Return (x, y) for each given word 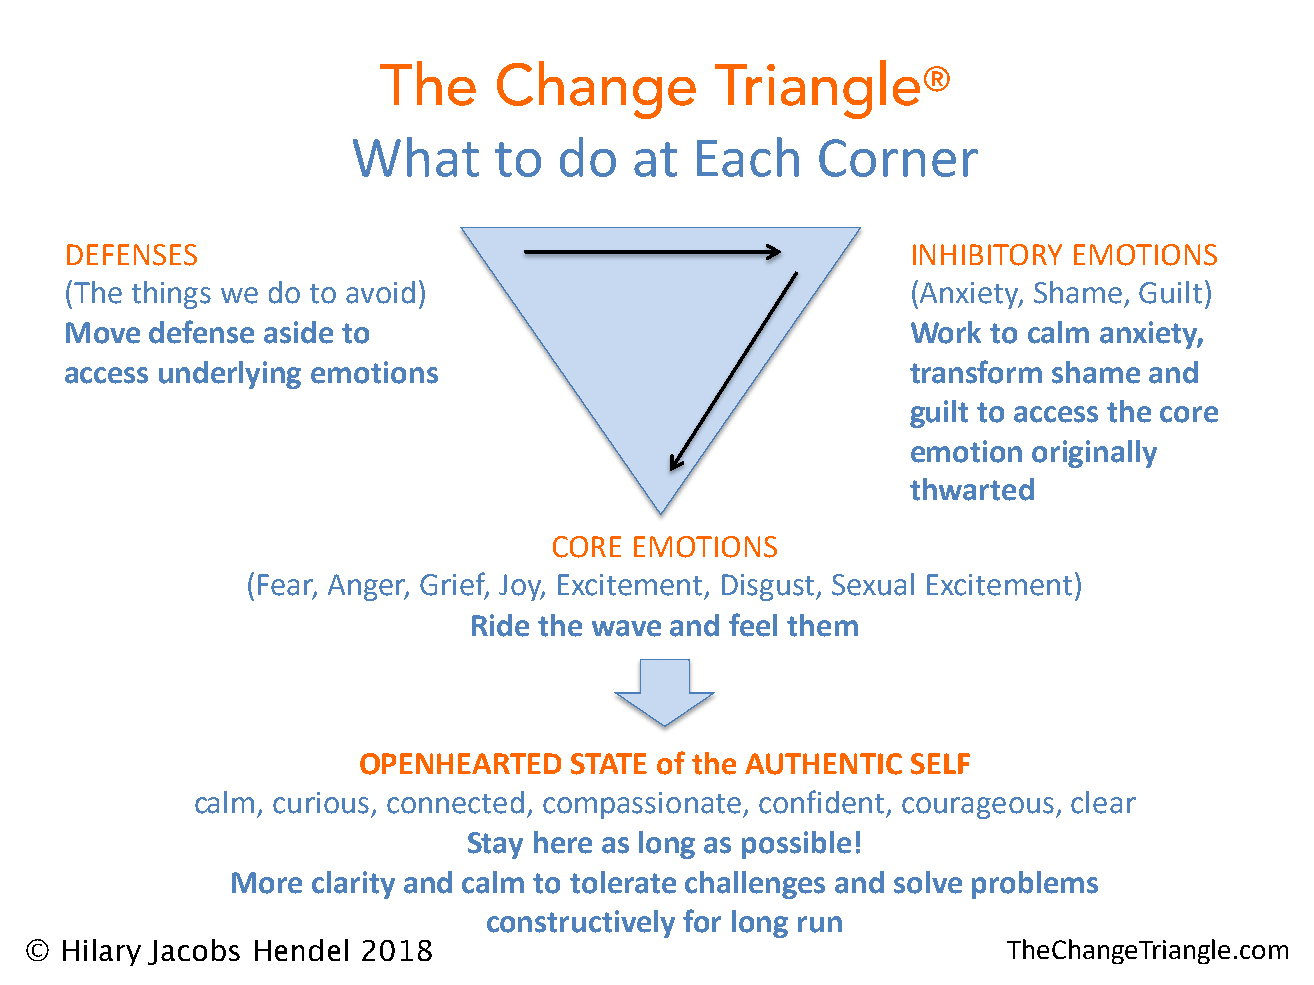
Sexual (873, 584)
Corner (898, 158)
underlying (230, 375)
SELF (940, 764)
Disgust (770, 587)
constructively (581, 924)
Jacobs (194, 952)
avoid (380, 292)
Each (748, 157)
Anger (368, 587)
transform (976, 372)
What (416, 157)
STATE (609, 764)
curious (321, 803)
